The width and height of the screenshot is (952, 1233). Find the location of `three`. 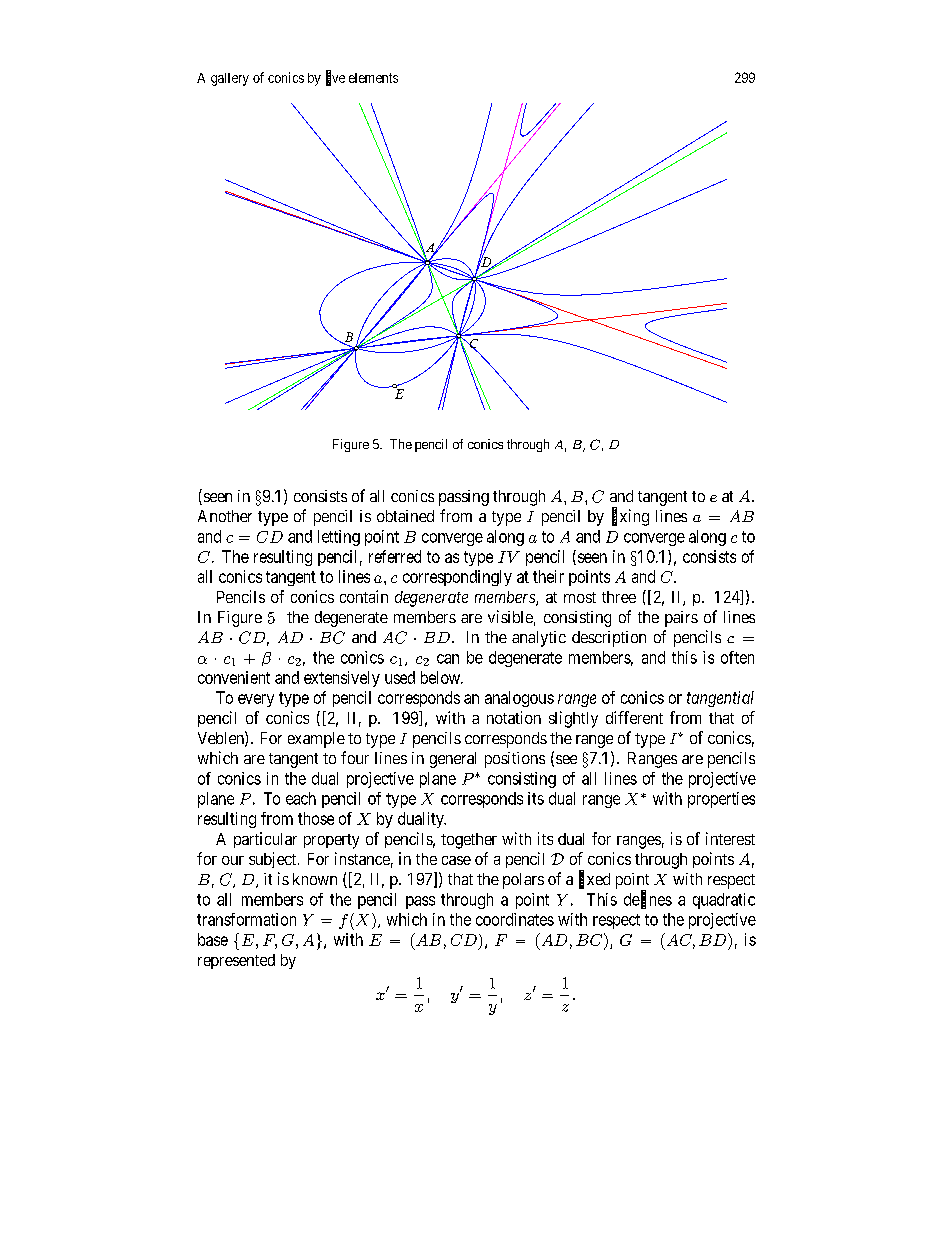

three is located at coordinates (619, 597).
